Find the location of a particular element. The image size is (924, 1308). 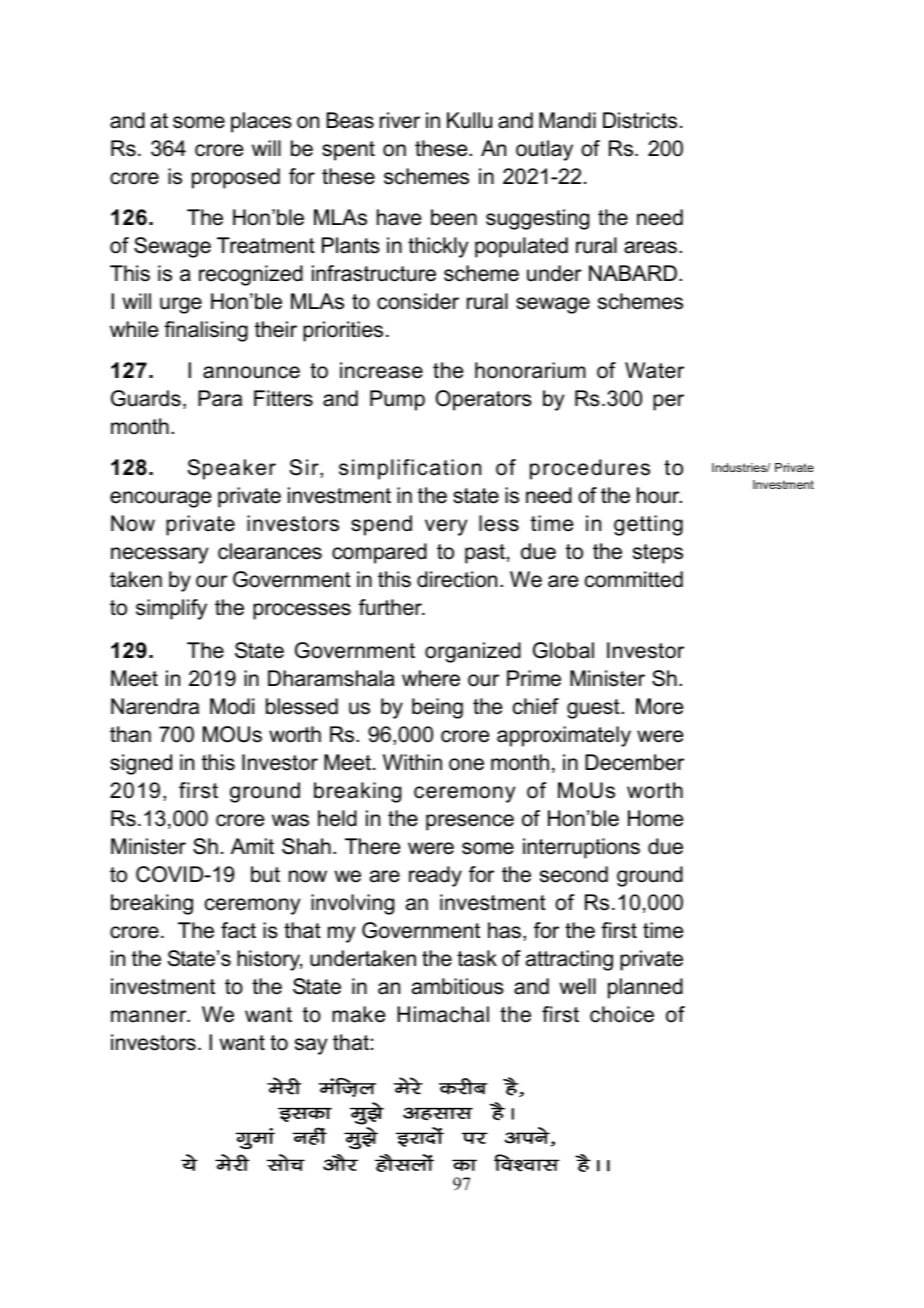

river is located at coordinates (400, 120).
